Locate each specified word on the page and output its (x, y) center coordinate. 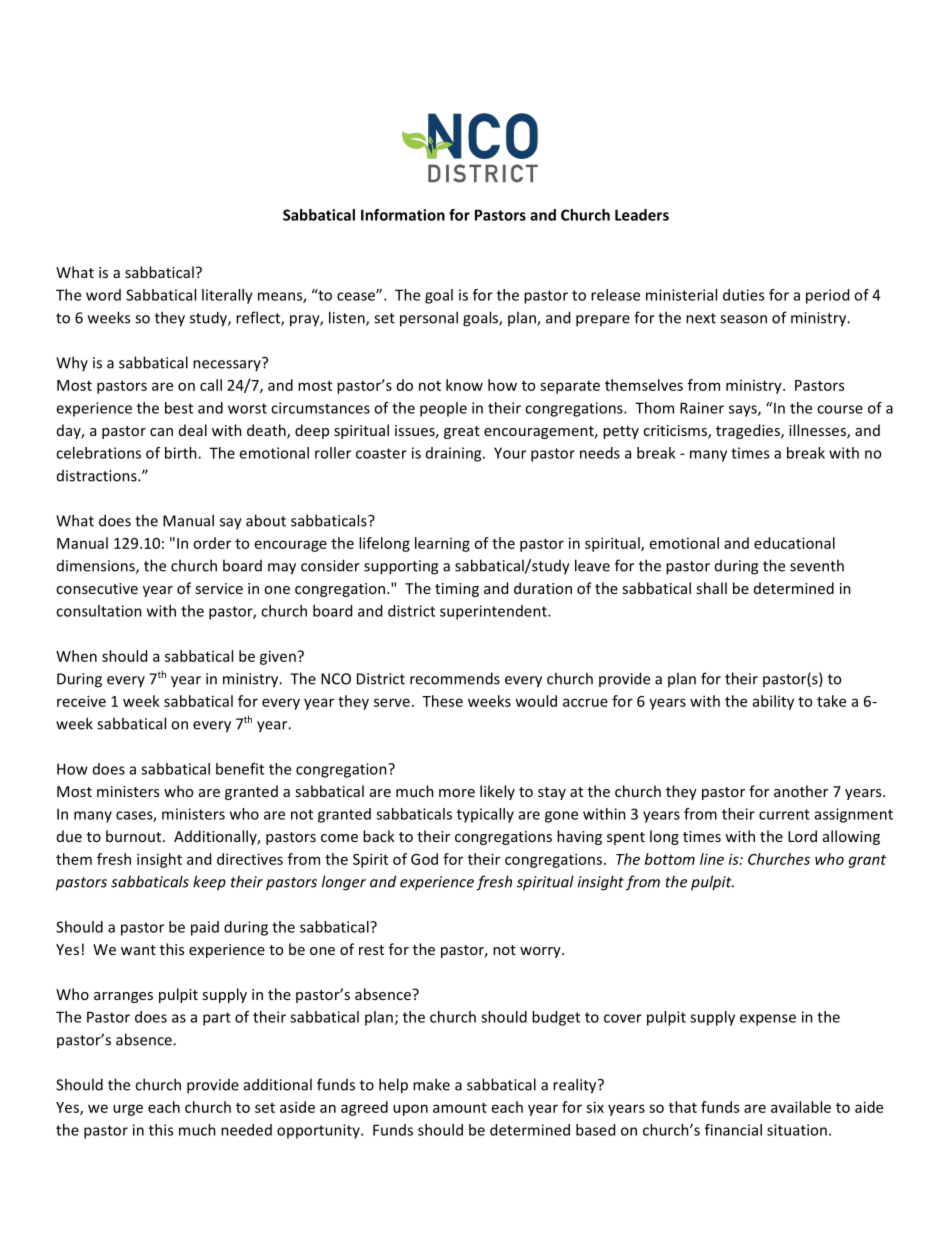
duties (743, 295)
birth (182, 453)
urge (128, 1110)
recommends (455, 678)
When (76, 656)
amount (460, 1108)
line (712, 859)
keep (209, 883)
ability (773, 702)
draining (455, 454)
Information (403, 215)
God (424, 859)
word (103, 295)
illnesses (818, 431)
